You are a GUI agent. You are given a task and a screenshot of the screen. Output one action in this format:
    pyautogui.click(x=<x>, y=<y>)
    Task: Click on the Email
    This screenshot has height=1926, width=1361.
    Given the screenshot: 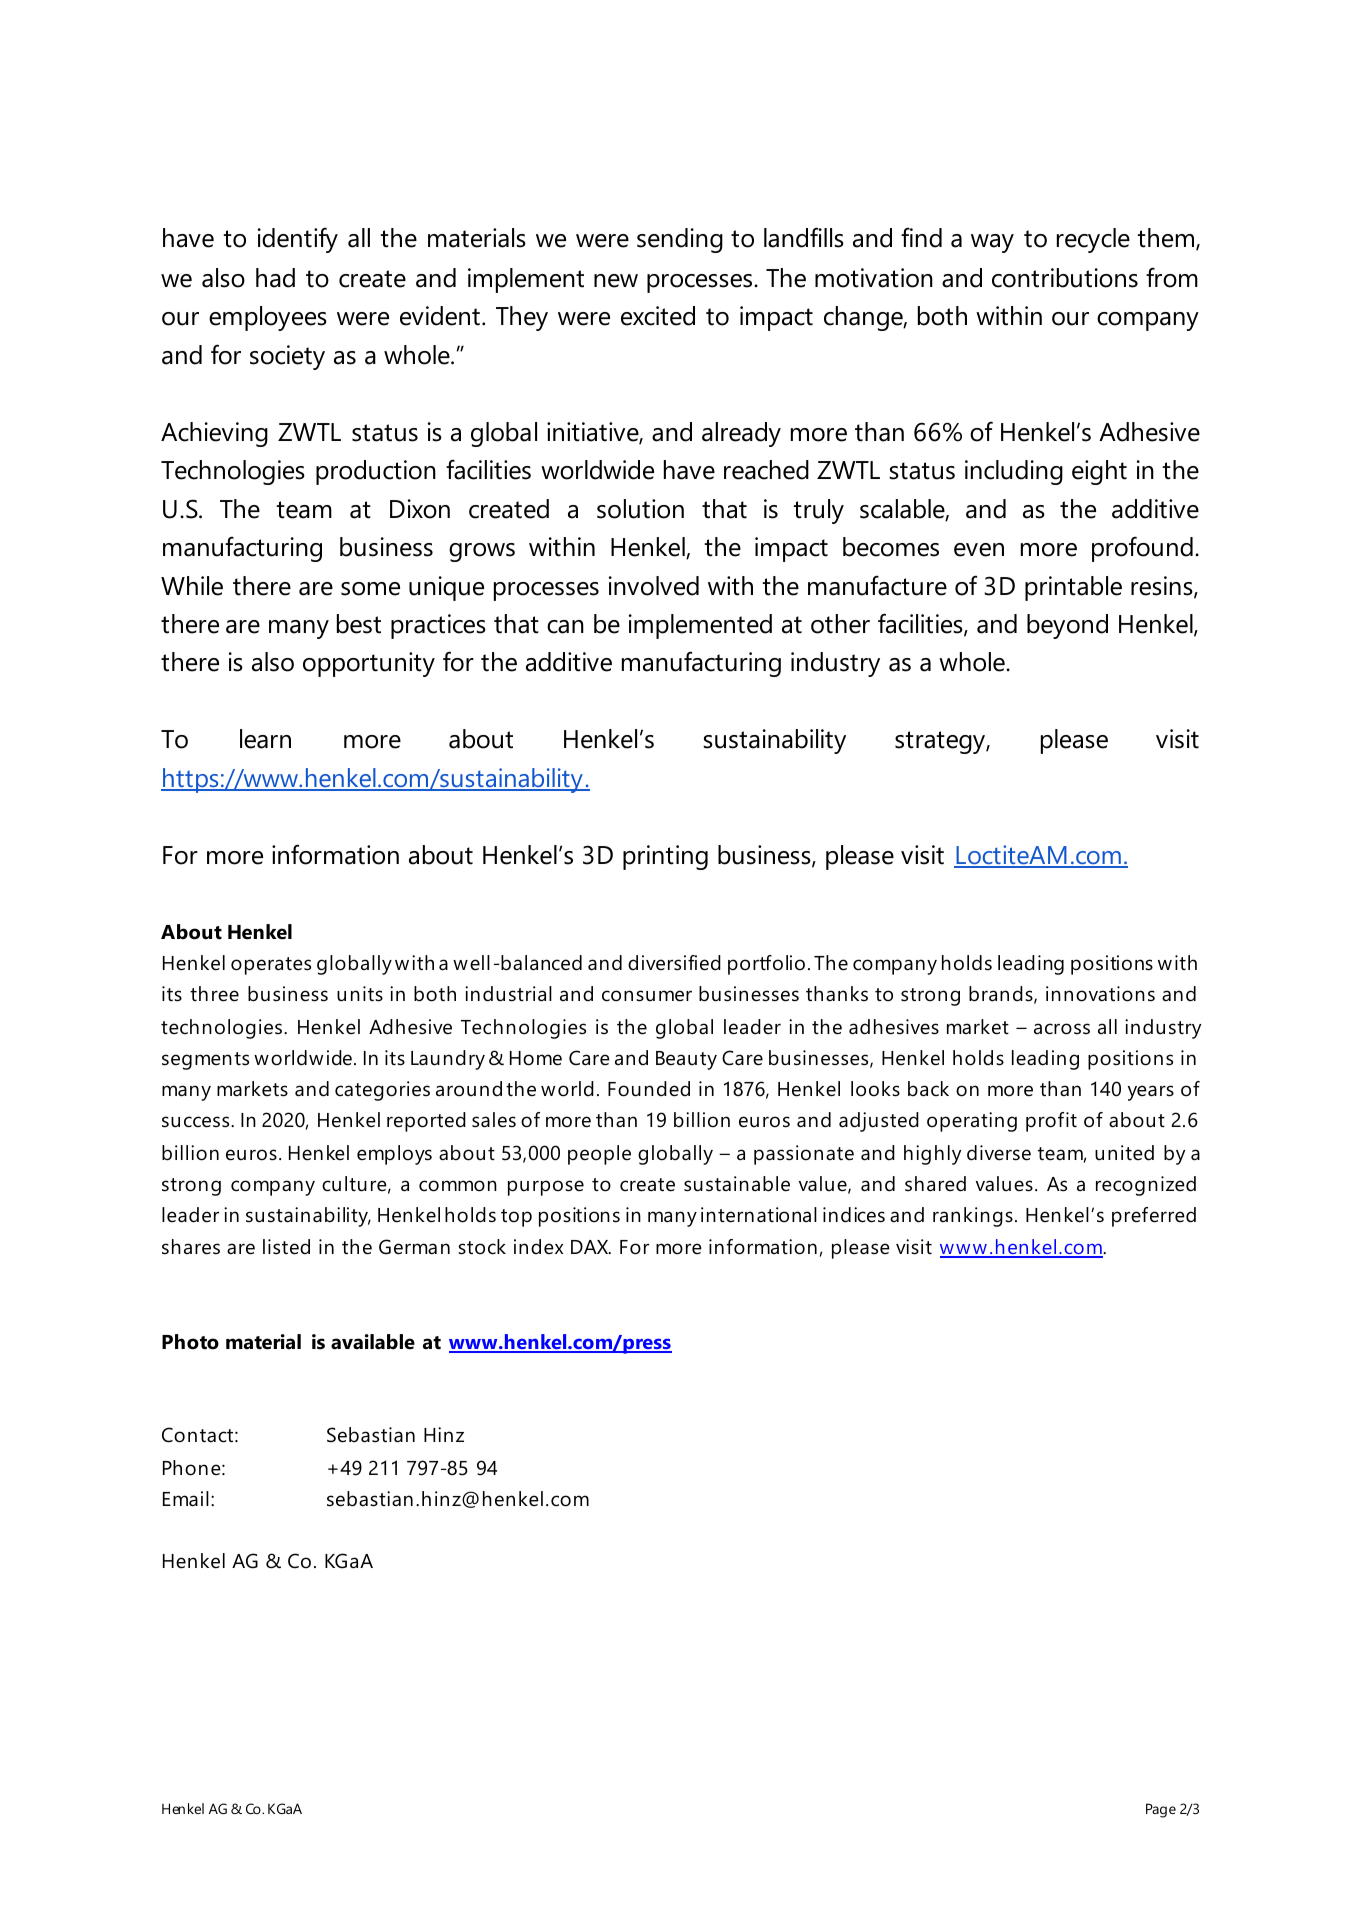 What is the action you would take?
    pyautogui.click(x=186, y=1499)
